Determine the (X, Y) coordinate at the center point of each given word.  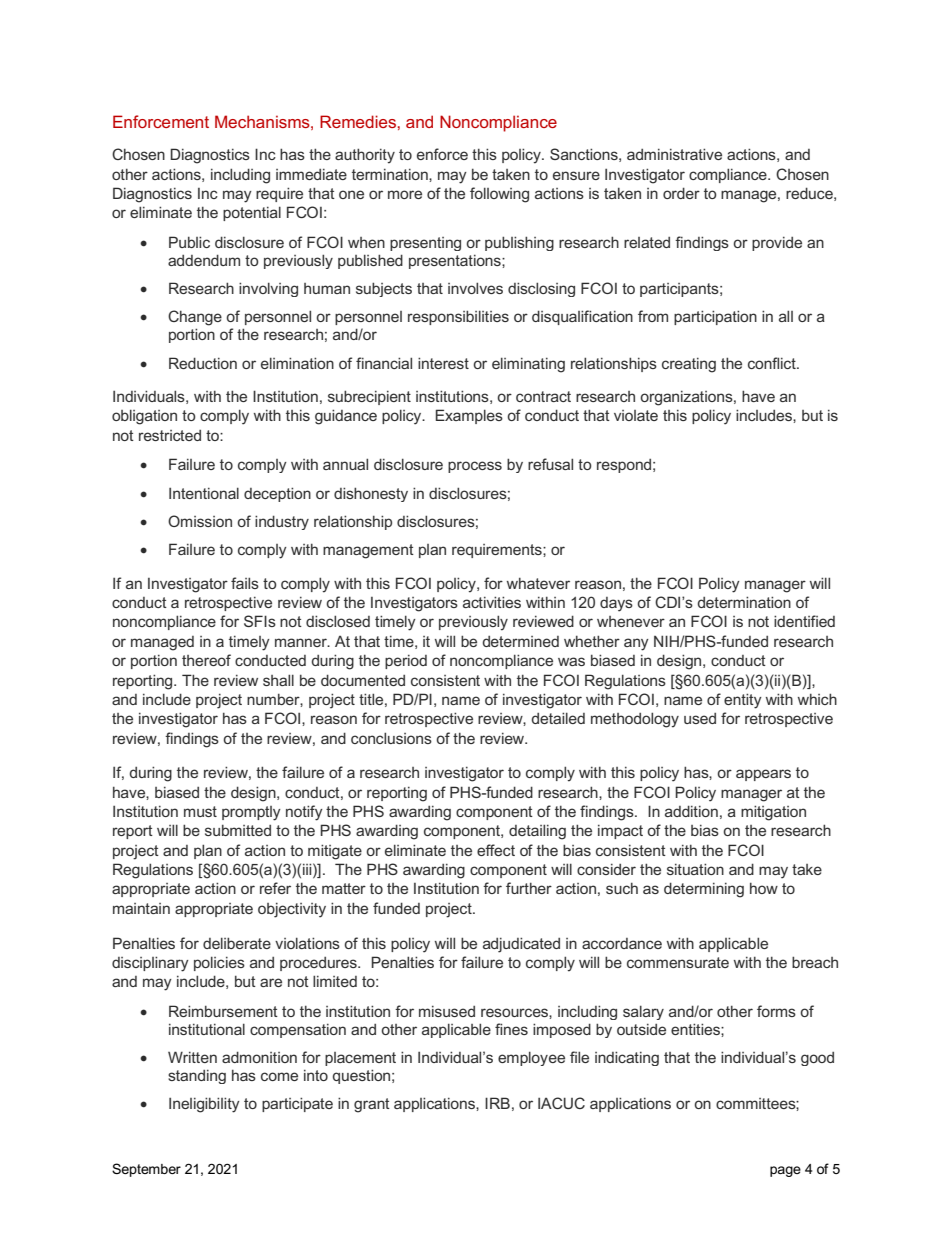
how (764, 888)
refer (275, 888)
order (681, 193)
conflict (773, 363)
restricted (170, 435)
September (146, 1170)
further (529, 888)
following (499, 195)
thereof (206, 660)
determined (521, 641)
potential (252, 213)
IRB (497, 1103)
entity (743, 701)
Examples (469, 416)
